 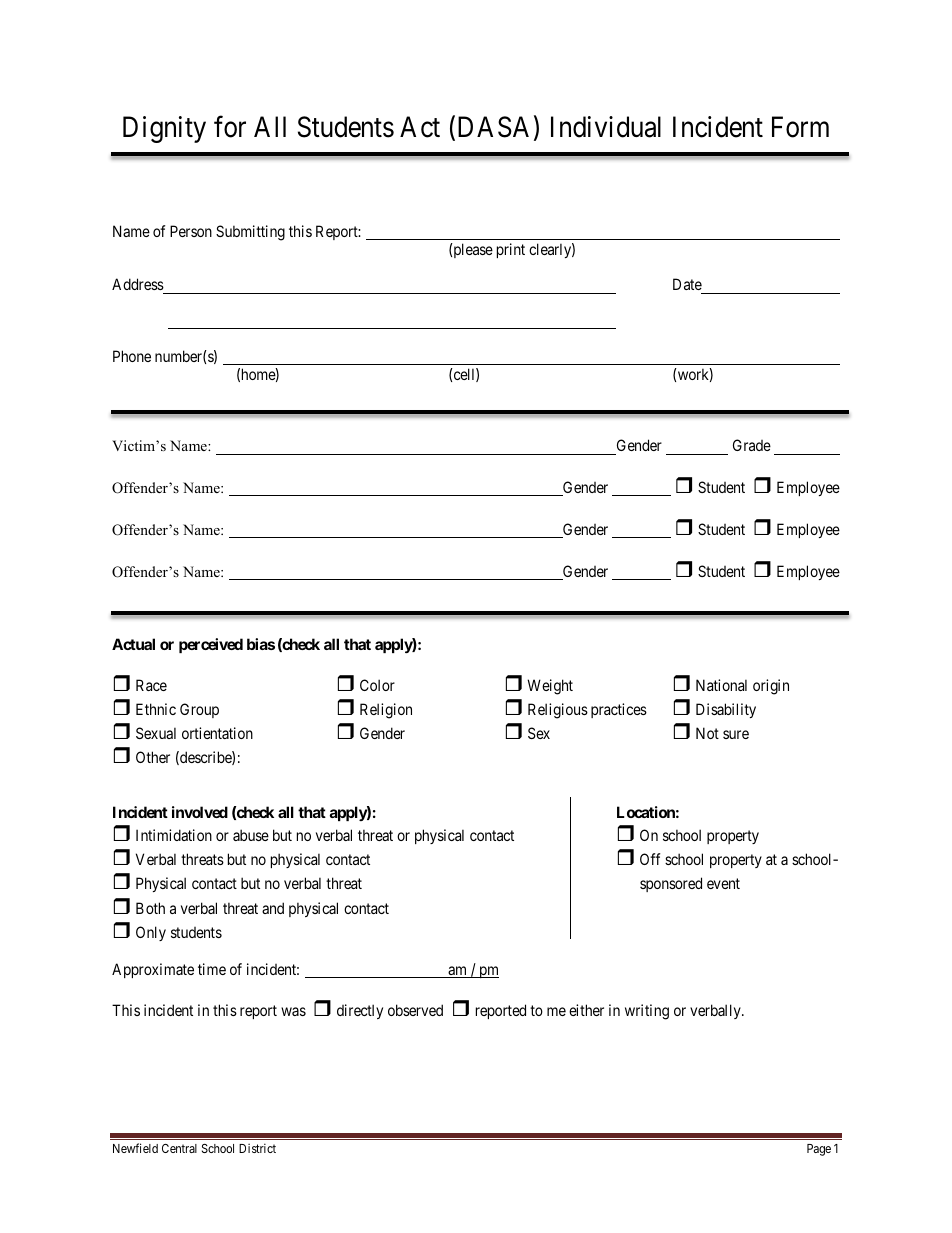 I want to click on Form, so click(x=800, y=127).
